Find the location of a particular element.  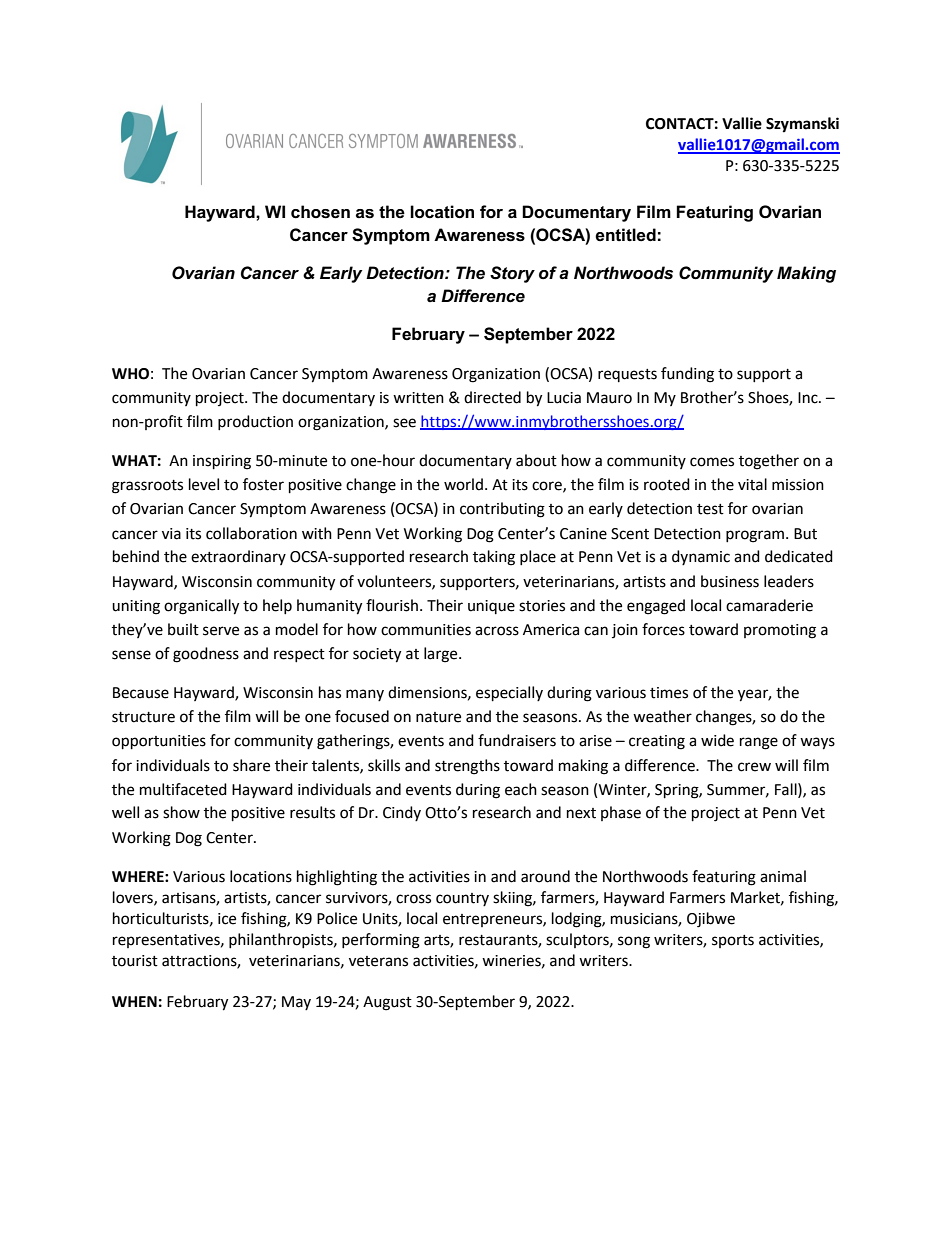

Szymanski is located at coordinates (802, 125).
